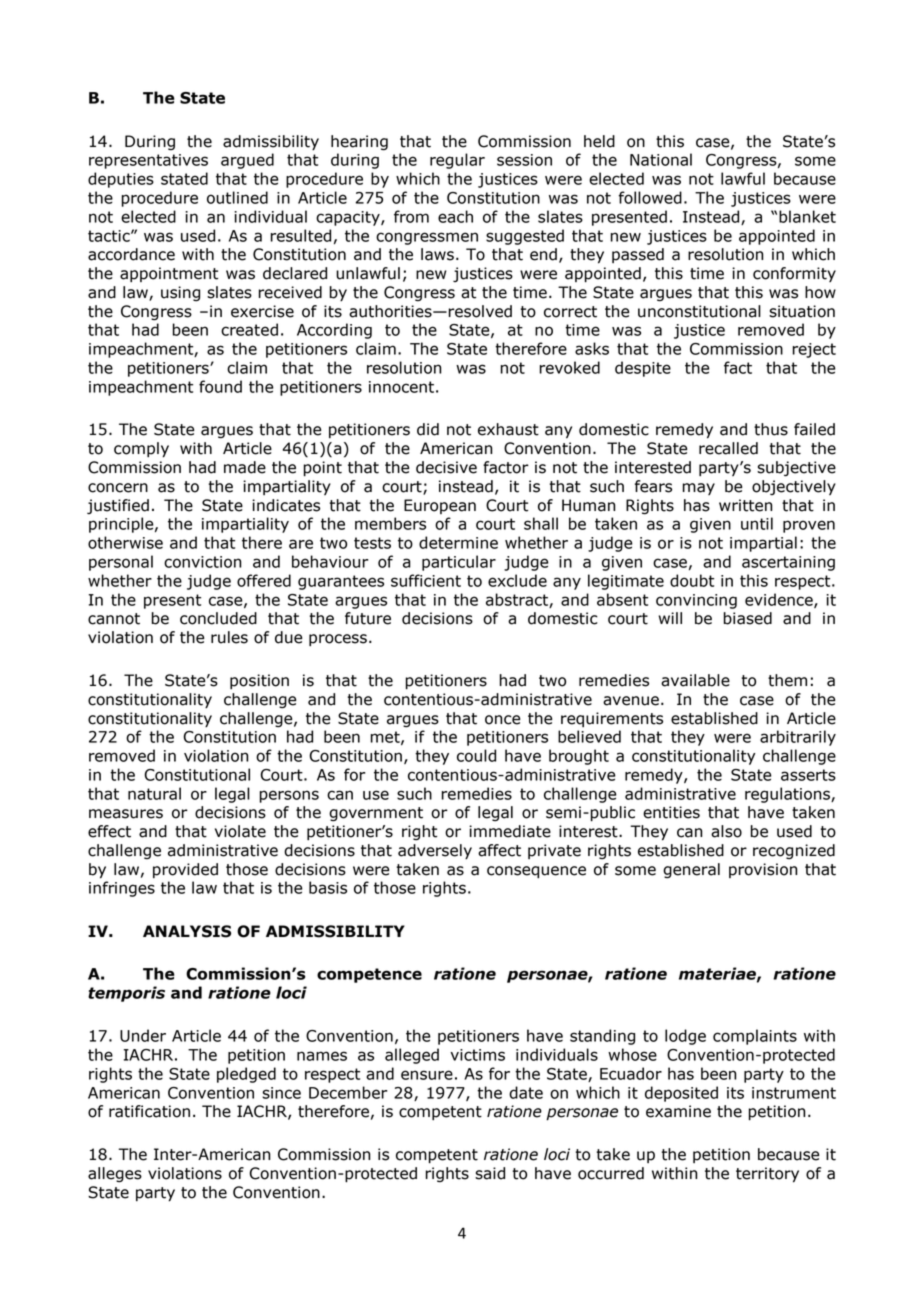  I want to click on territory, so click(767, 1175).
